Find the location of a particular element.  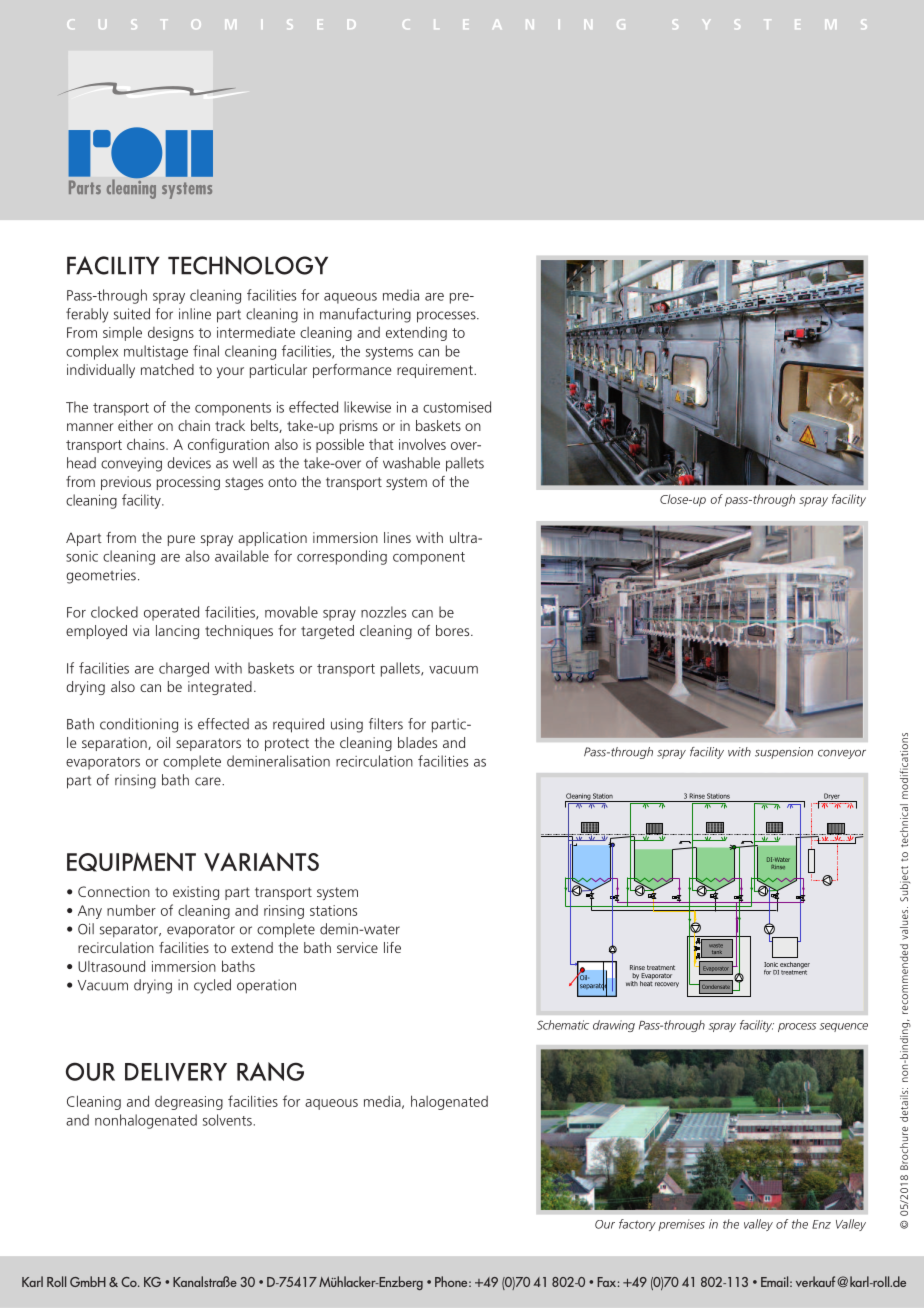

life is located at coordinates (392, 947).
